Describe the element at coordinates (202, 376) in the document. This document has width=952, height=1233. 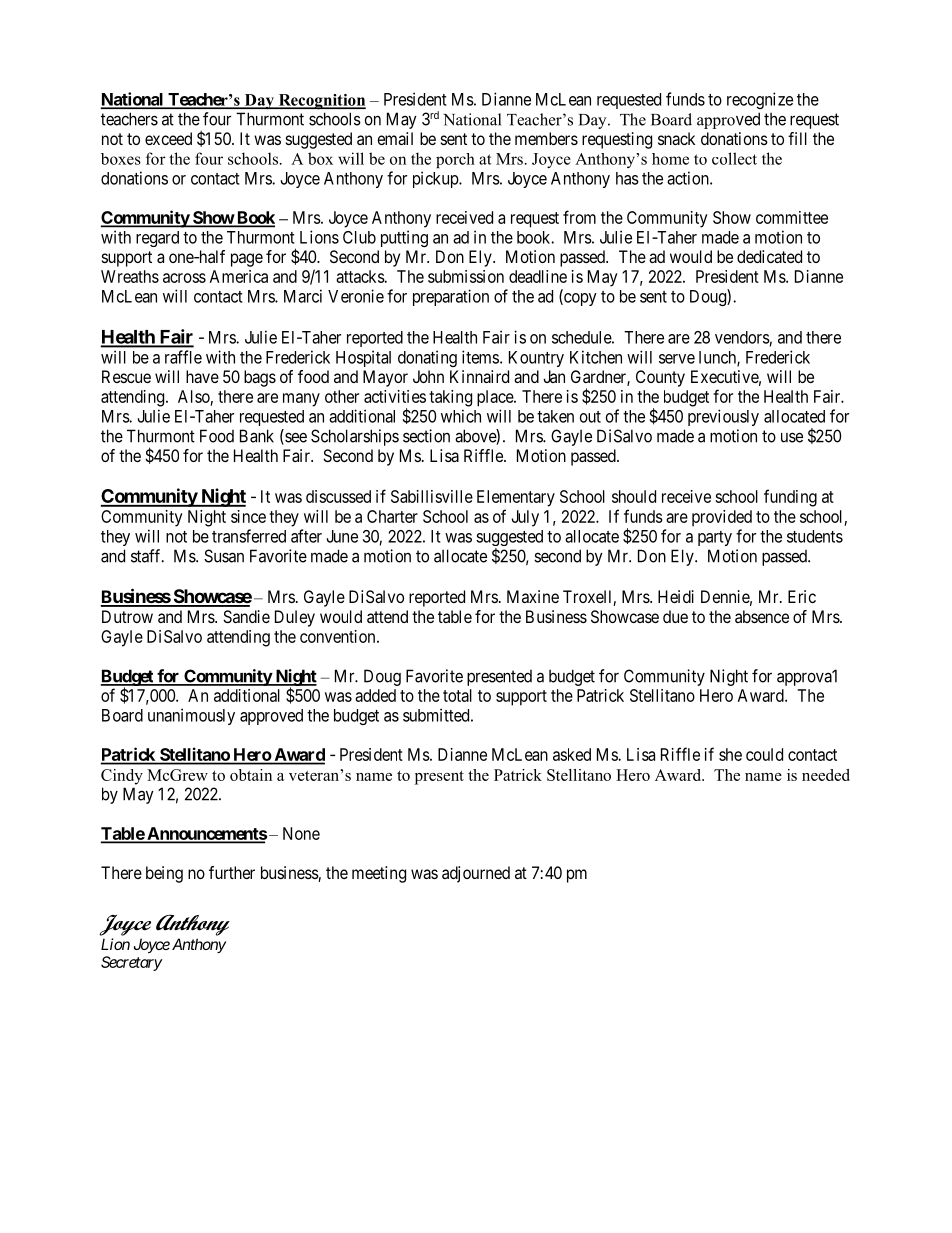
I see `have` at that location.
